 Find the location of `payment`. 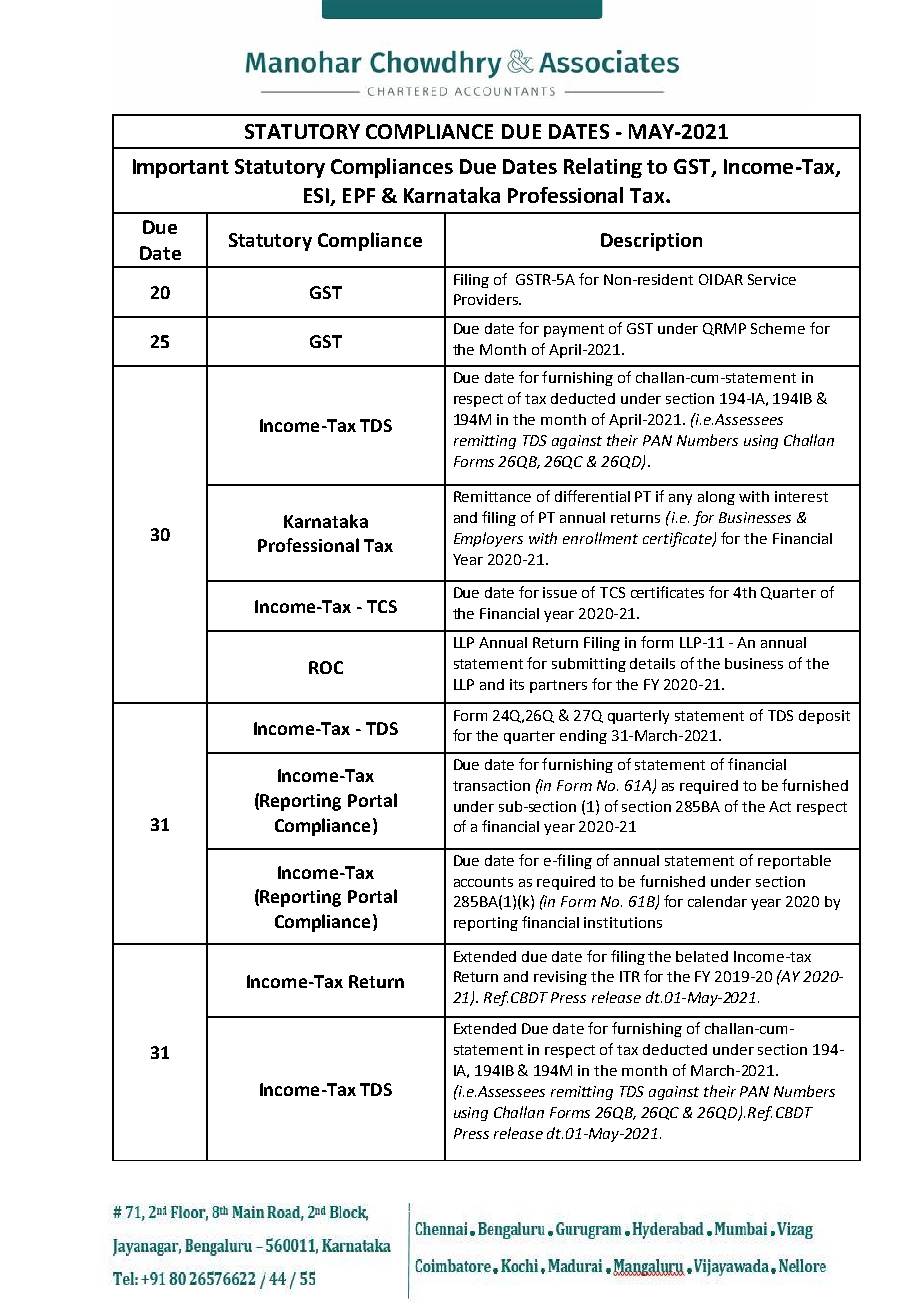

payment is located at coordinates (574, 330).
